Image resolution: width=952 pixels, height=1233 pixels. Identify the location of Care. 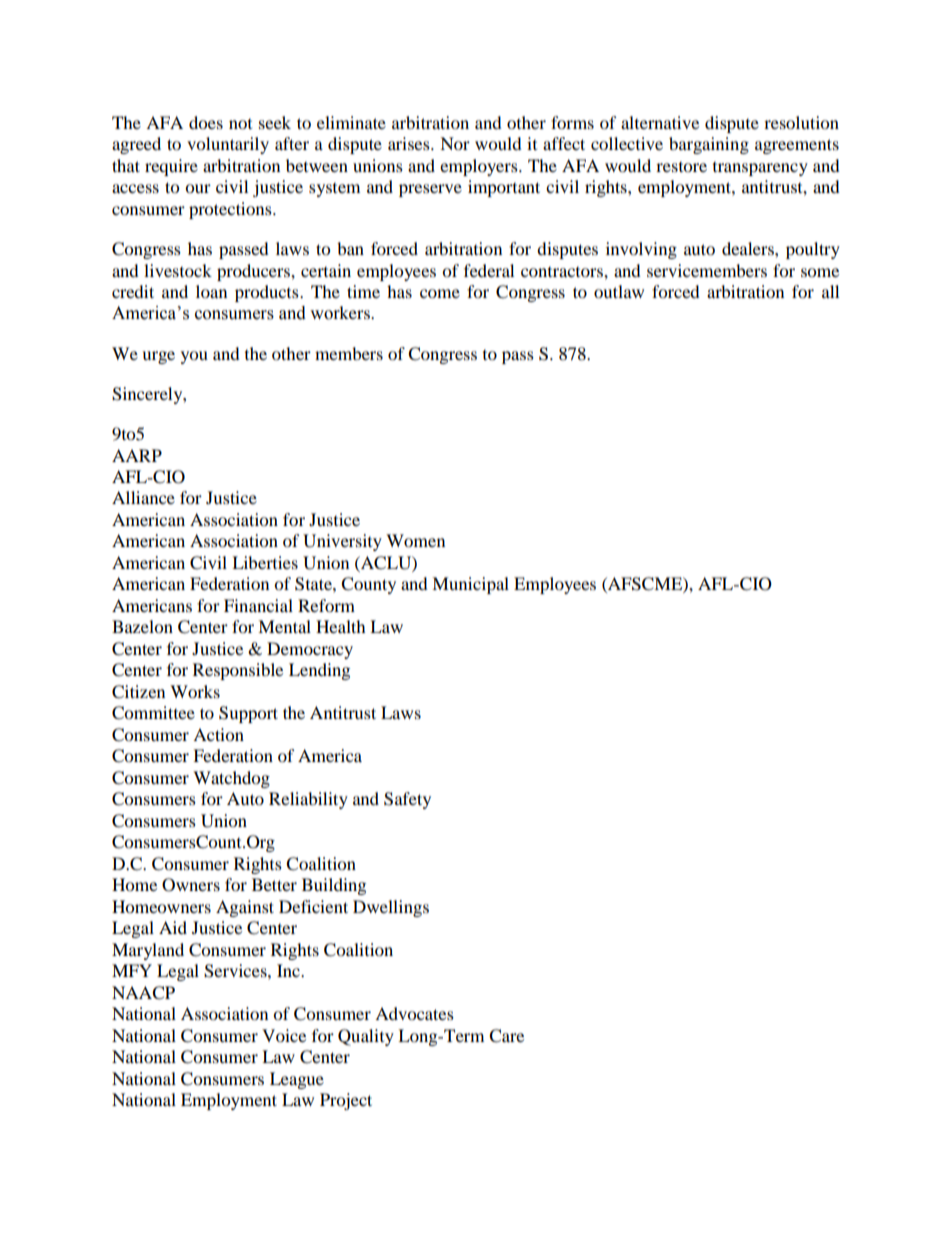
(506, 1036).
